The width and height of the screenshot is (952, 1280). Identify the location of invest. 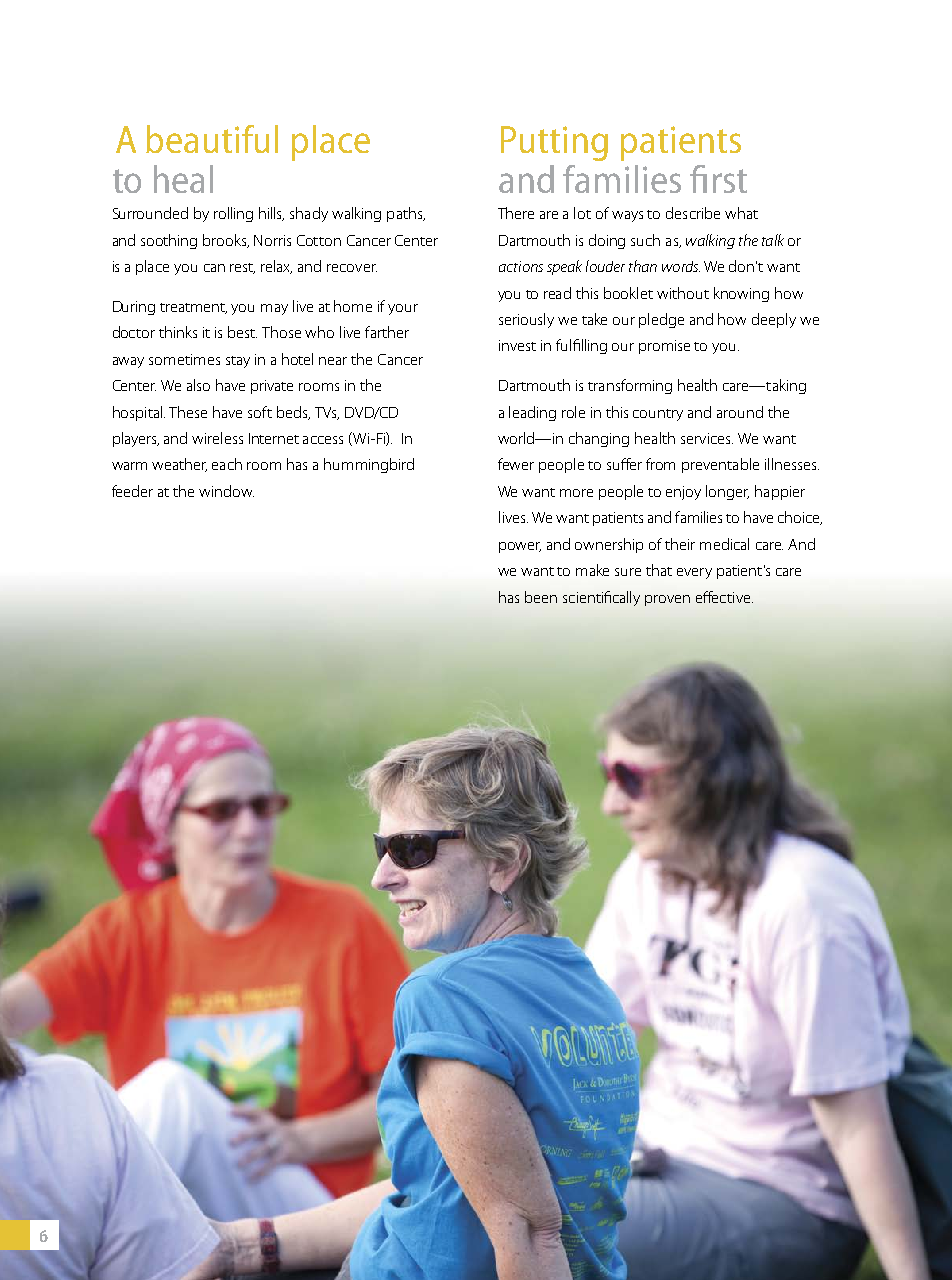
(517, 345).
